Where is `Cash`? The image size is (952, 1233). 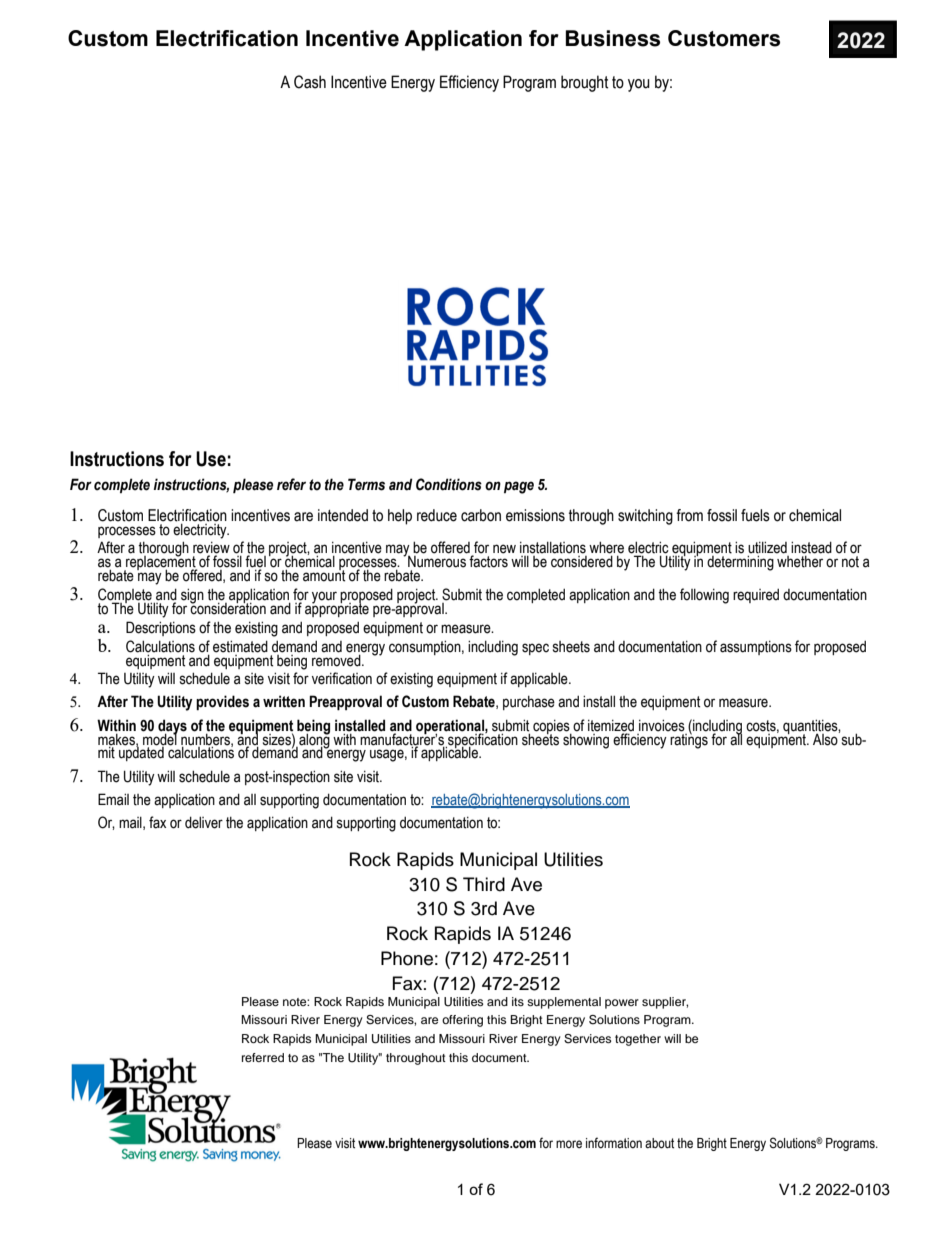
Cash is located at coordinates (310, 82).
